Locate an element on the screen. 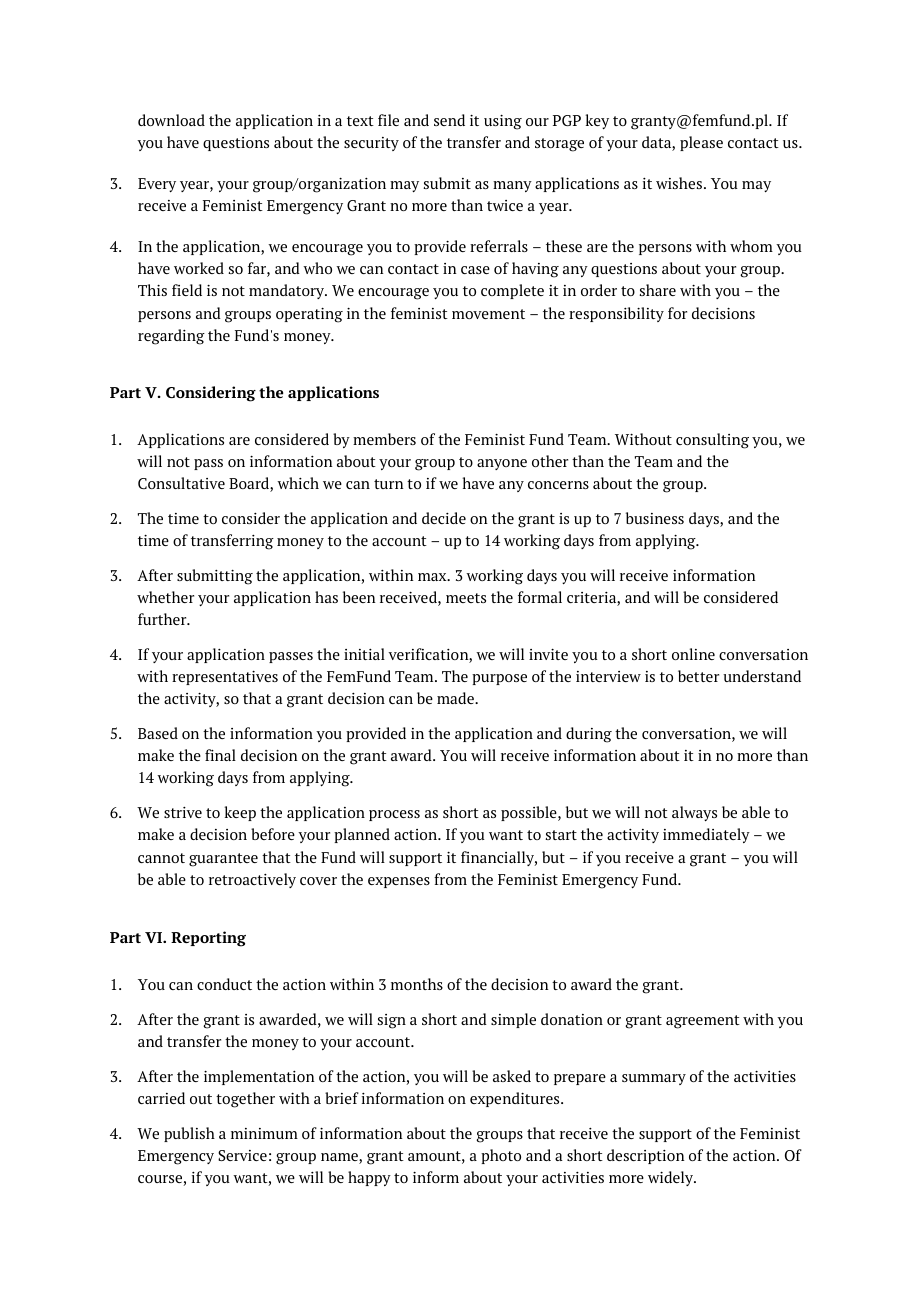 This screenshot has height=1308, width=924. please is located at coordinates (701, 143).
